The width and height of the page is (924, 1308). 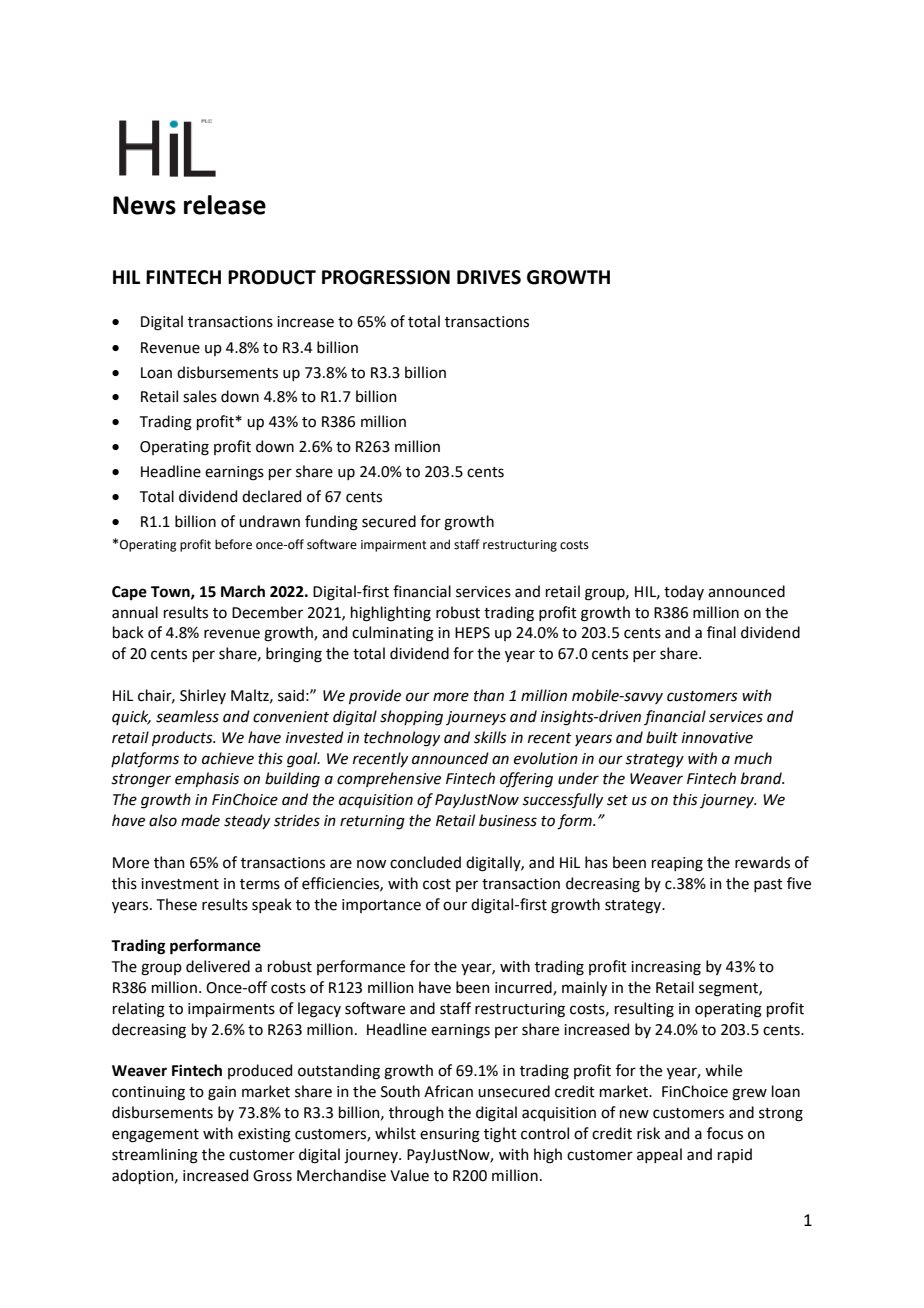 What do you see at coordinates (233, 544) in the page?
I see `before` at bounding box center [233, 544].
